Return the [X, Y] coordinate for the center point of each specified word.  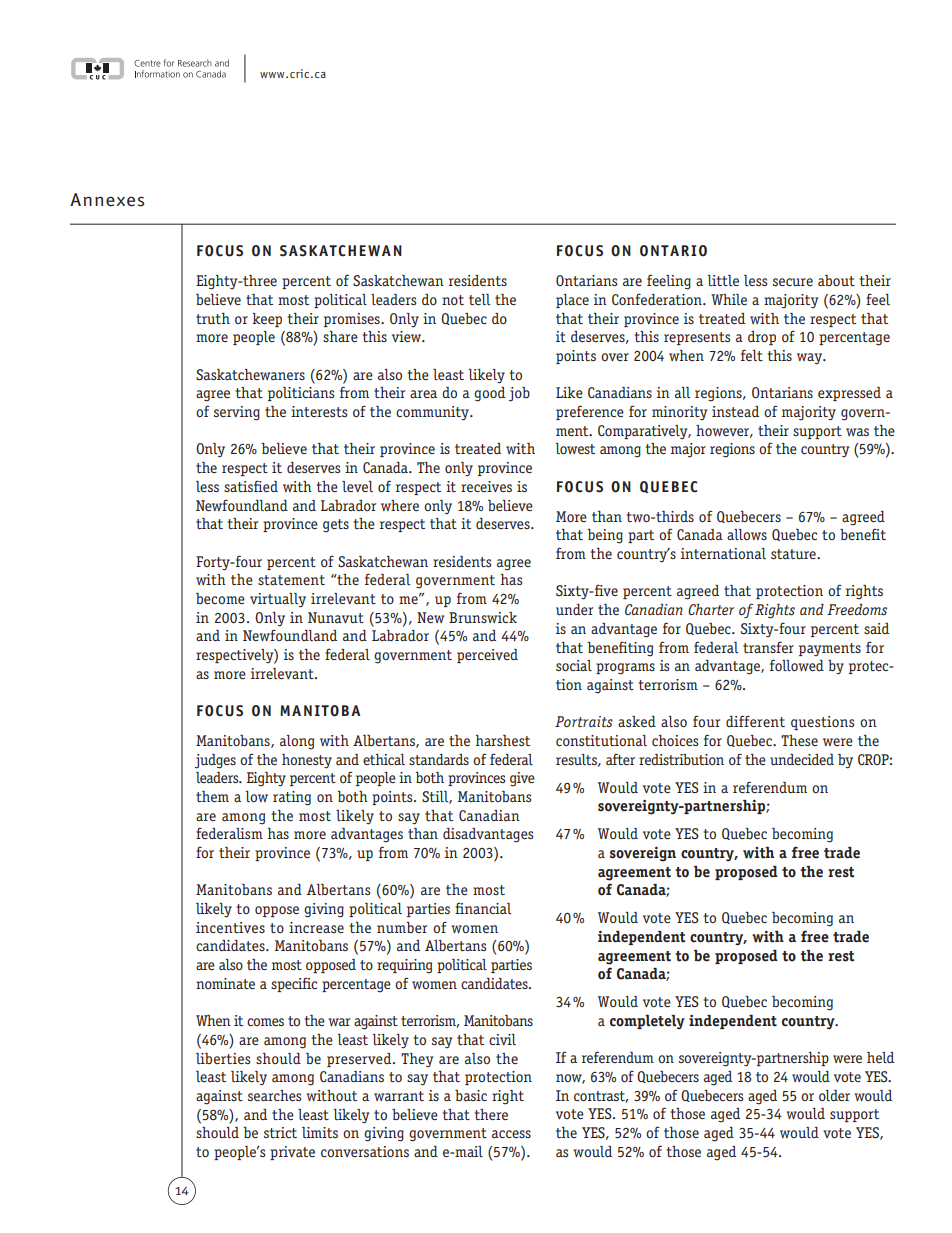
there [491, 1114]
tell [480, 299]
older [834, 1095]
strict [280, 1132]
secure [793, 282]
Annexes [107, 200]
